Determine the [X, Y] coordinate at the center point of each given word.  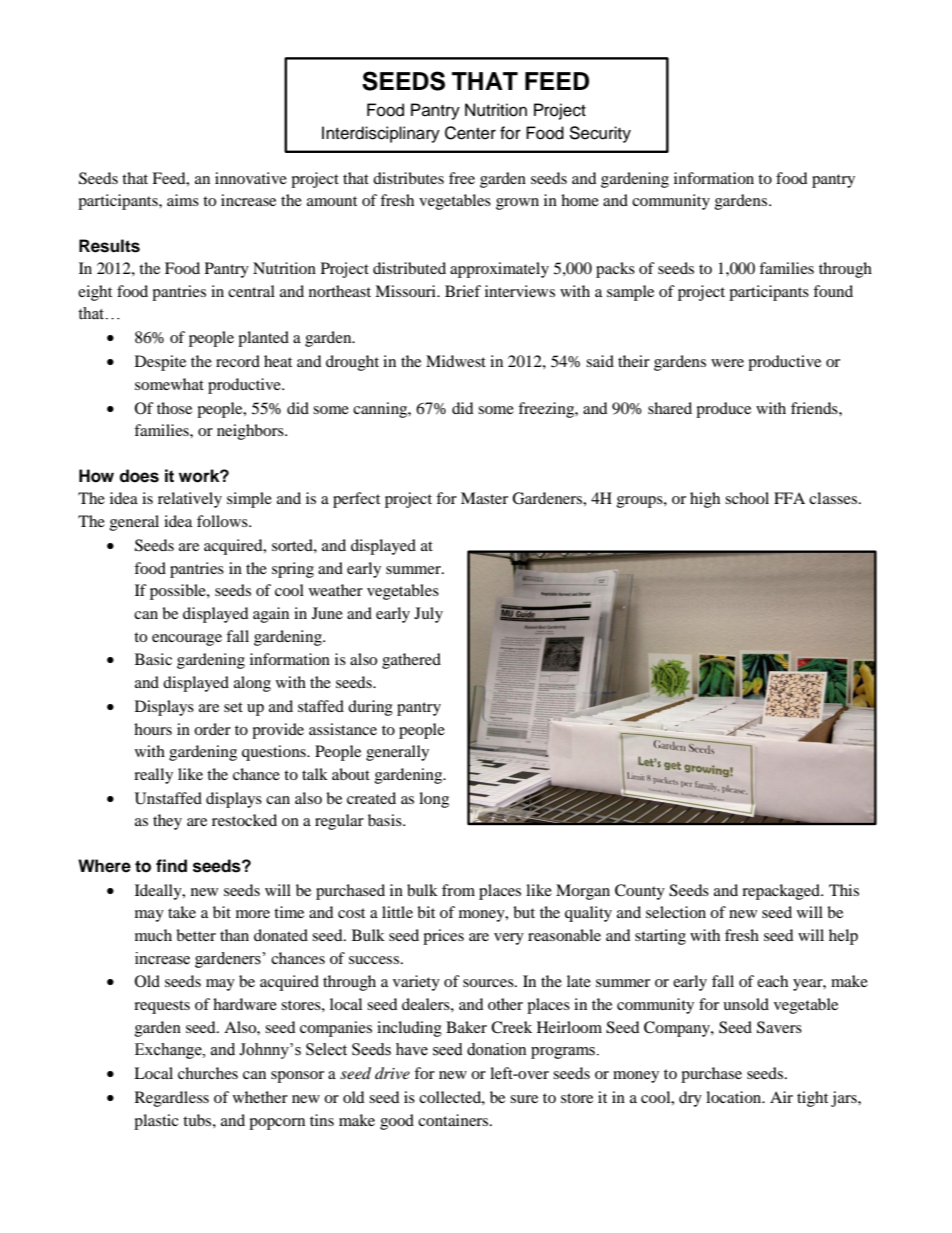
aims [183, 200]
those [174, 408]
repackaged [782, 892]
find [171, 866]
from [458, 890]
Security [600, 134]
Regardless [172, 1099]
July [428, 615]
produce [723, 410]
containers [454, 1120]
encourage [187, 640]
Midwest [456, 361]
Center [470, 133]
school [747, 498]
